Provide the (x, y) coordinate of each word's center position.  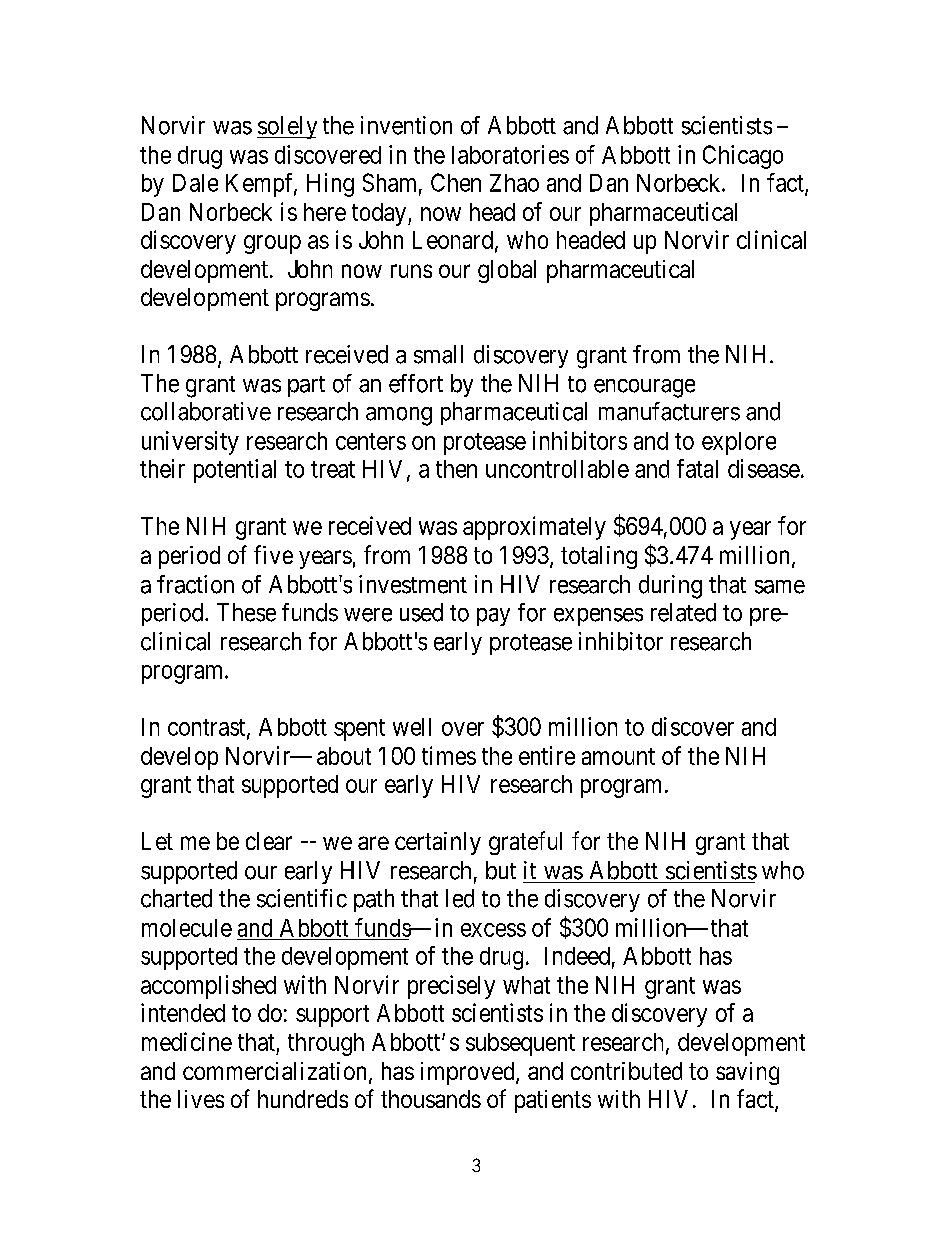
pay (493, 617)
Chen (456, 182)
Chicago (743, 157)
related (683, 612)
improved (469, 1073)
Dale (195, 183)
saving (747, 1073)
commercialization (274, 1071)
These (246, 612)
